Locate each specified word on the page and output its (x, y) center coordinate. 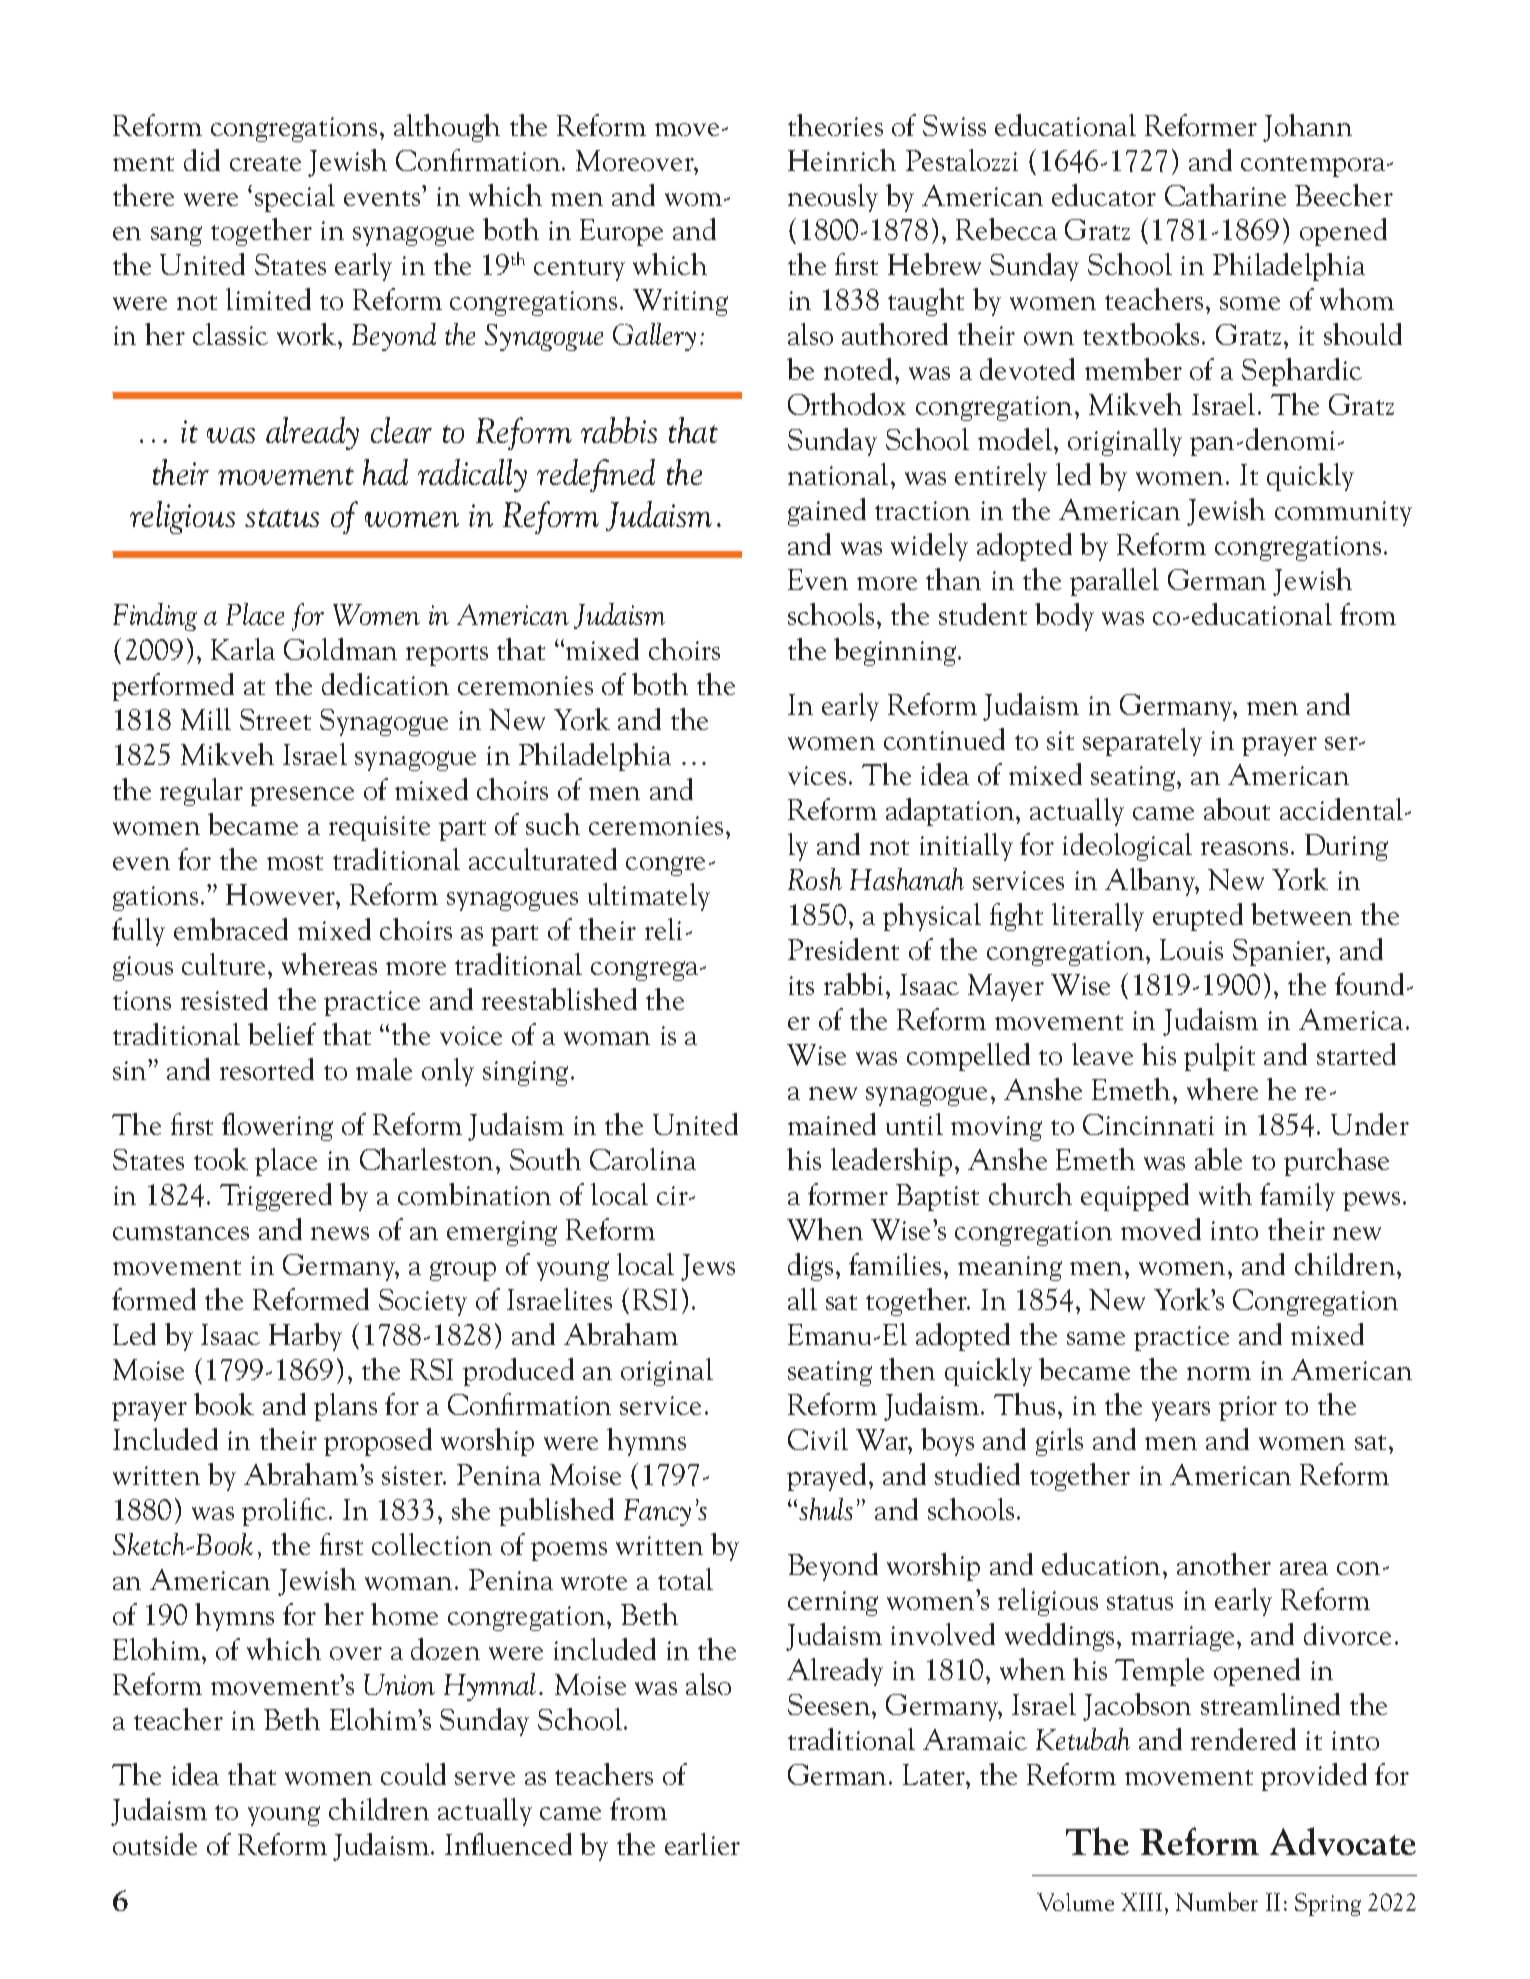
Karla (243, 649)
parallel (1114, 582)
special (295, 198)
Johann (1307, 128)
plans (345, 1407)
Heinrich (842, 160)
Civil (818, 1439)
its (801, 985)
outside (155, 1844)
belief (282, 1034)
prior (1248, 1408)
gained (827, 512)
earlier (702, 1844)
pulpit (1219, 1057)
